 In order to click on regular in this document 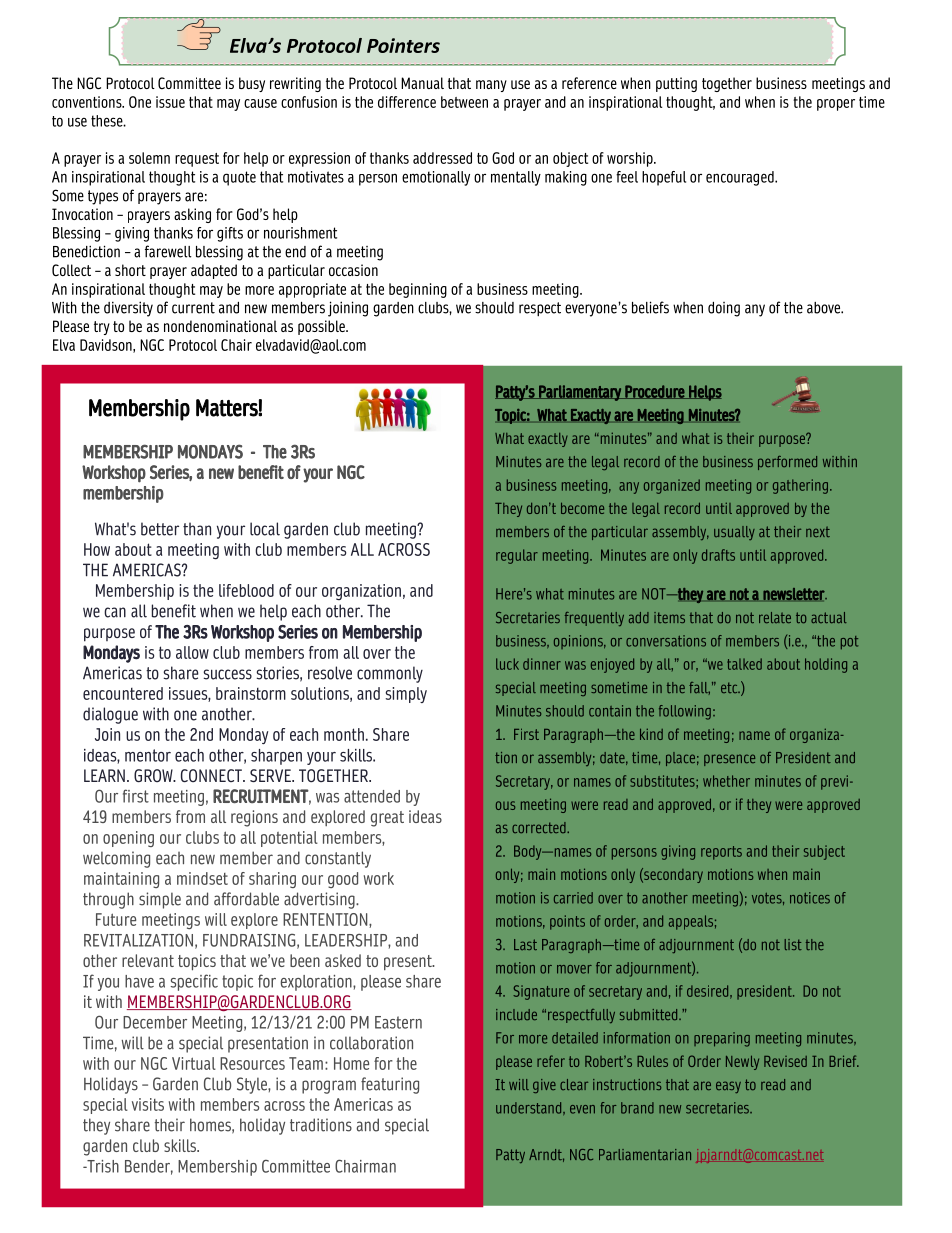, I will do `click(517, 556)`.
